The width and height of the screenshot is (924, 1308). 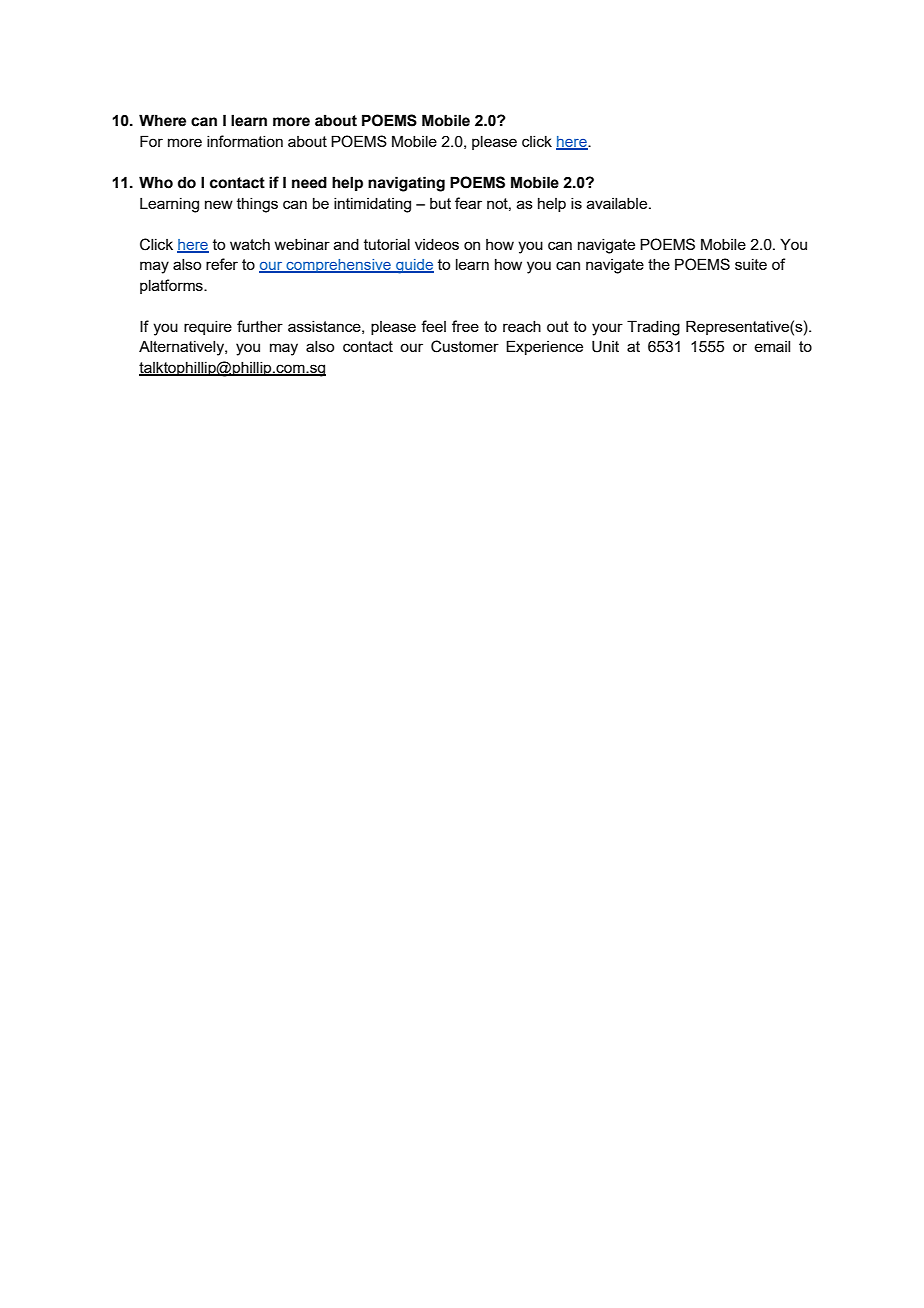 I want to click on navigating, so click(x=406, y=184).
